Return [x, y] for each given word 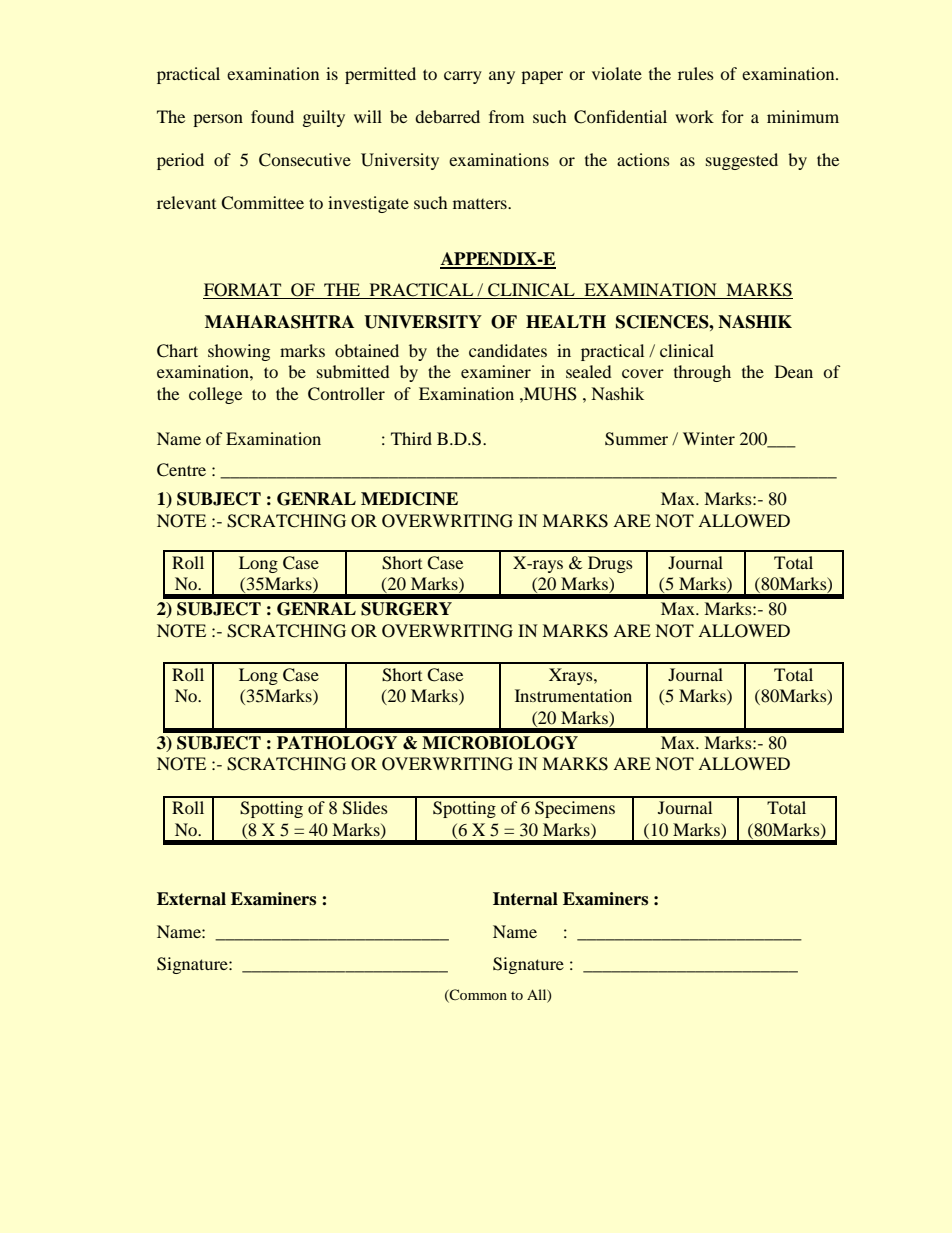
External [191, 899]
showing [239, 352]
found [272, 116]
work [694, 116]
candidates [508, 350]
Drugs [610, 564]
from [506, 116]
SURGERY [406, 609]
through [702, 373]
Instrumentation [573, 695]
